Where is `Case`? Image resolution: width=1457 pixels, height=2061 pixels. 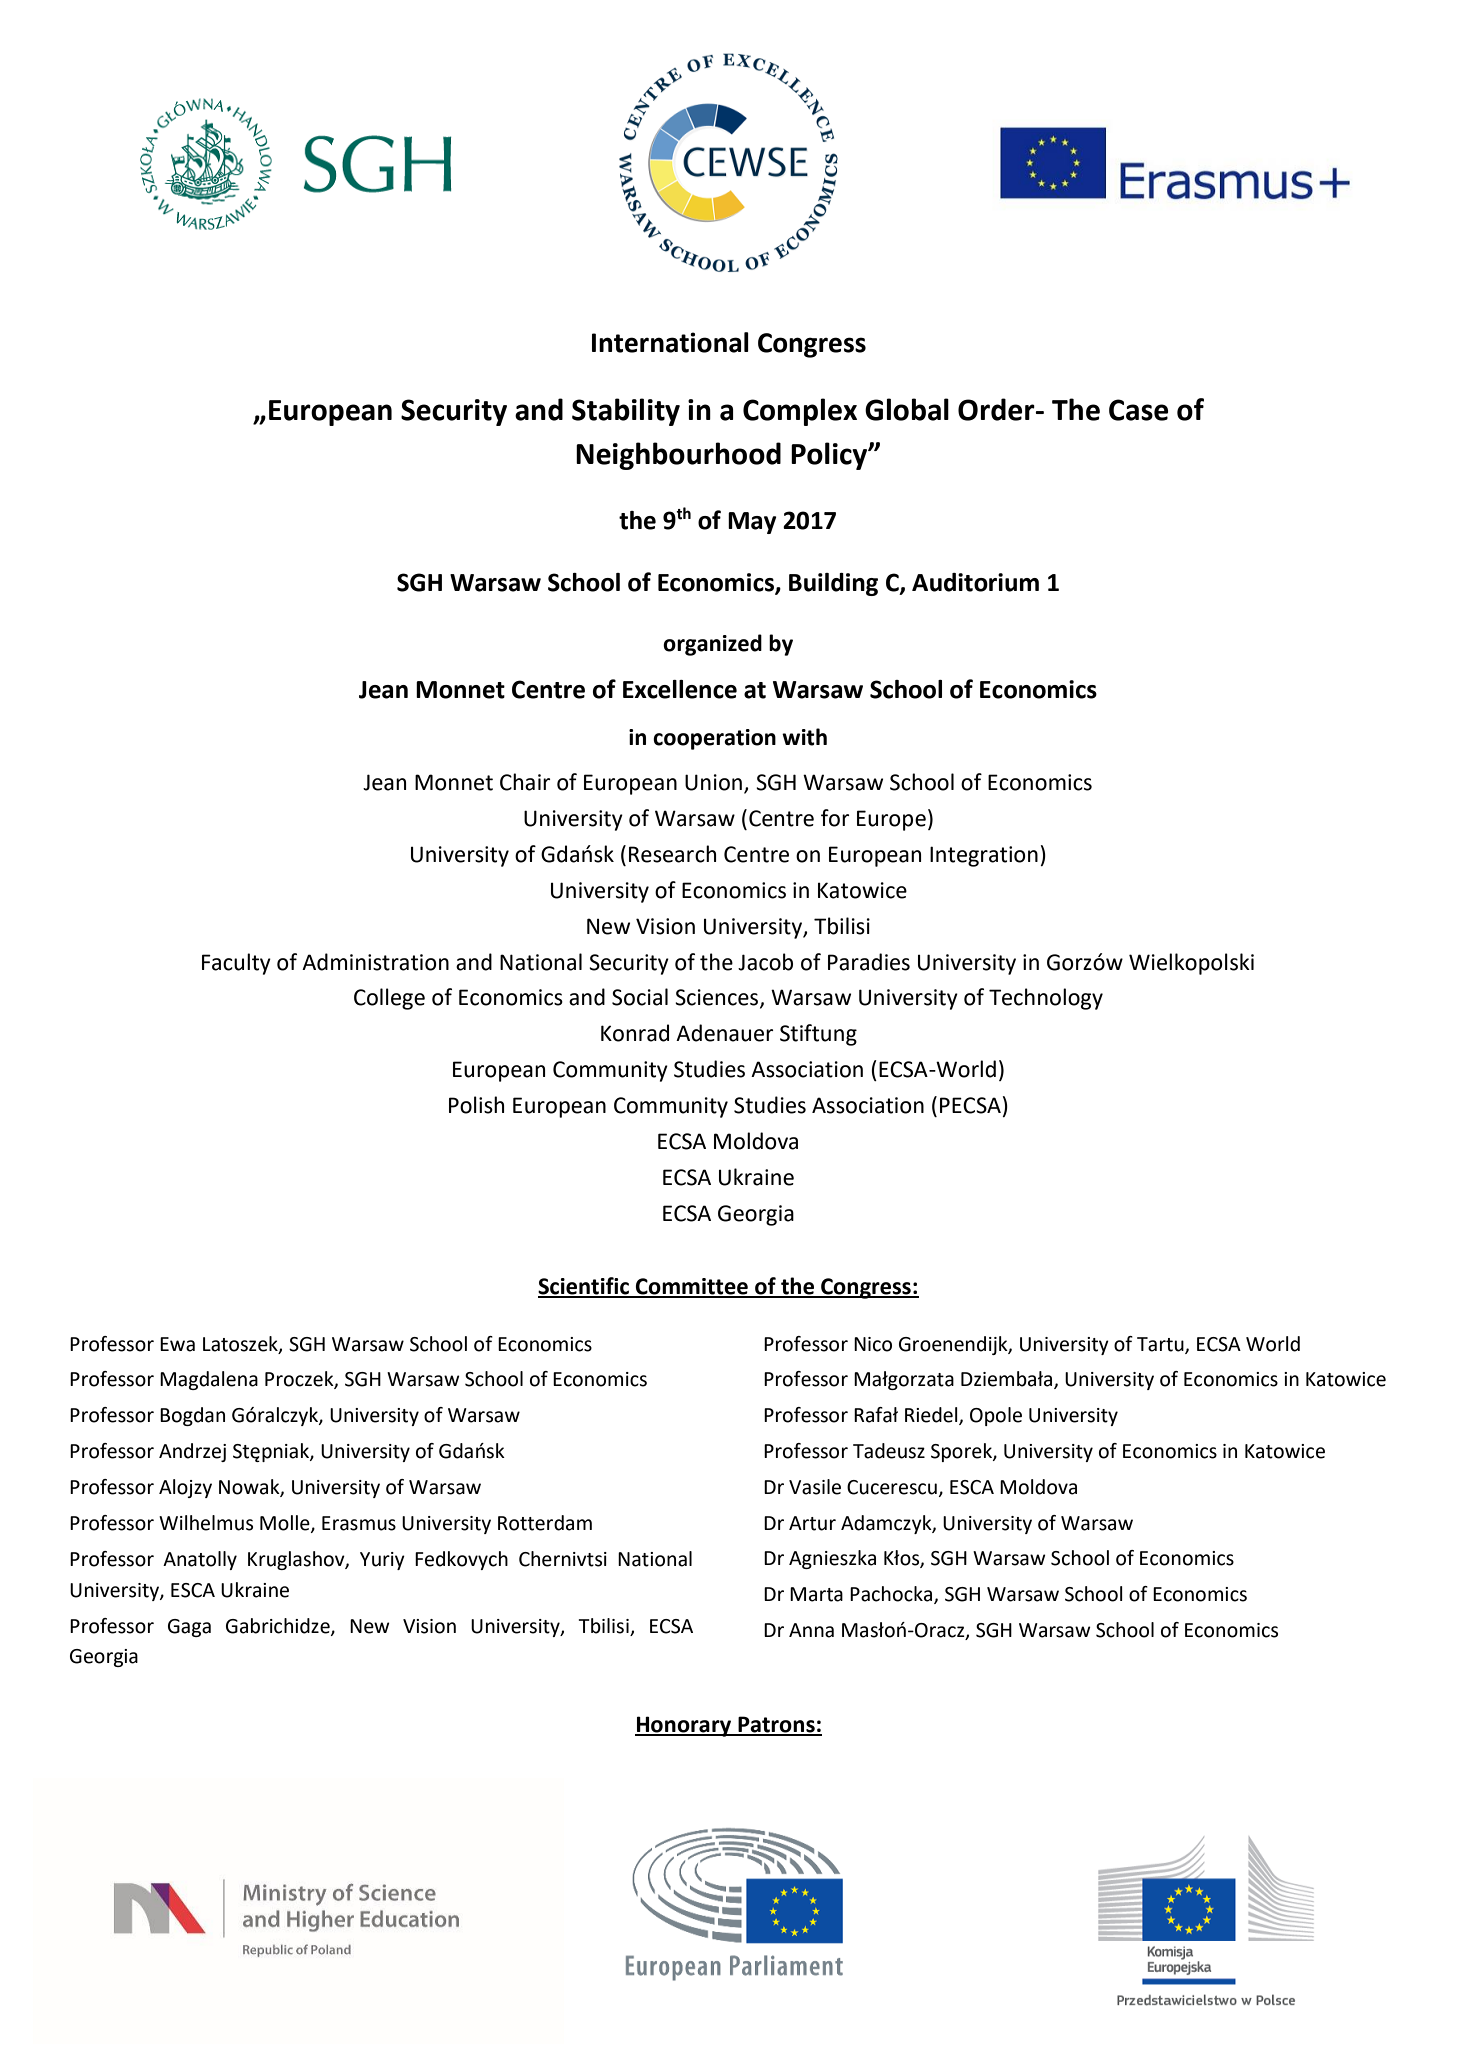 Case is located at coordinates (1138, 410).
